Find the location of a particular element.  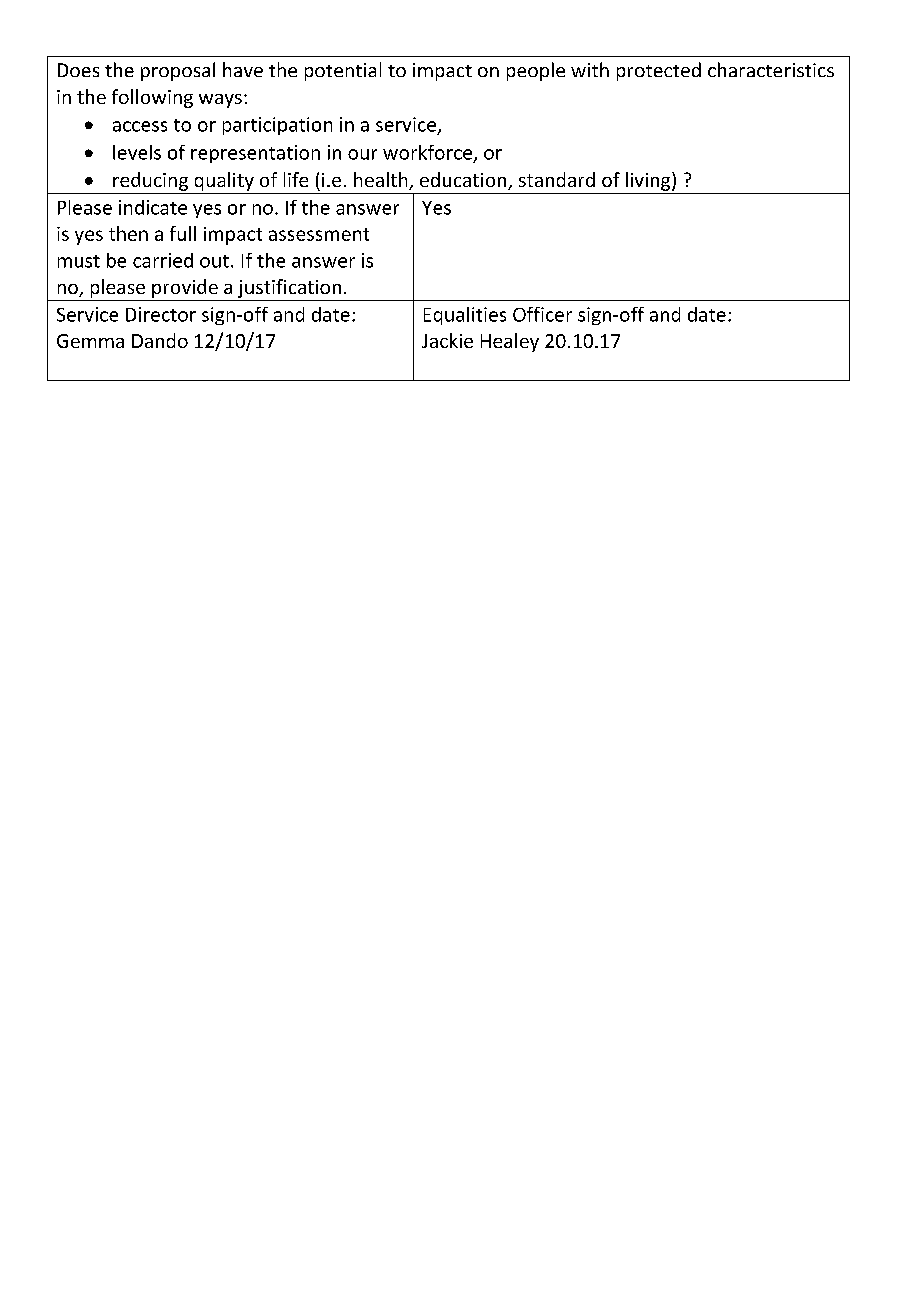

education is located at coordinates (464, 181).
